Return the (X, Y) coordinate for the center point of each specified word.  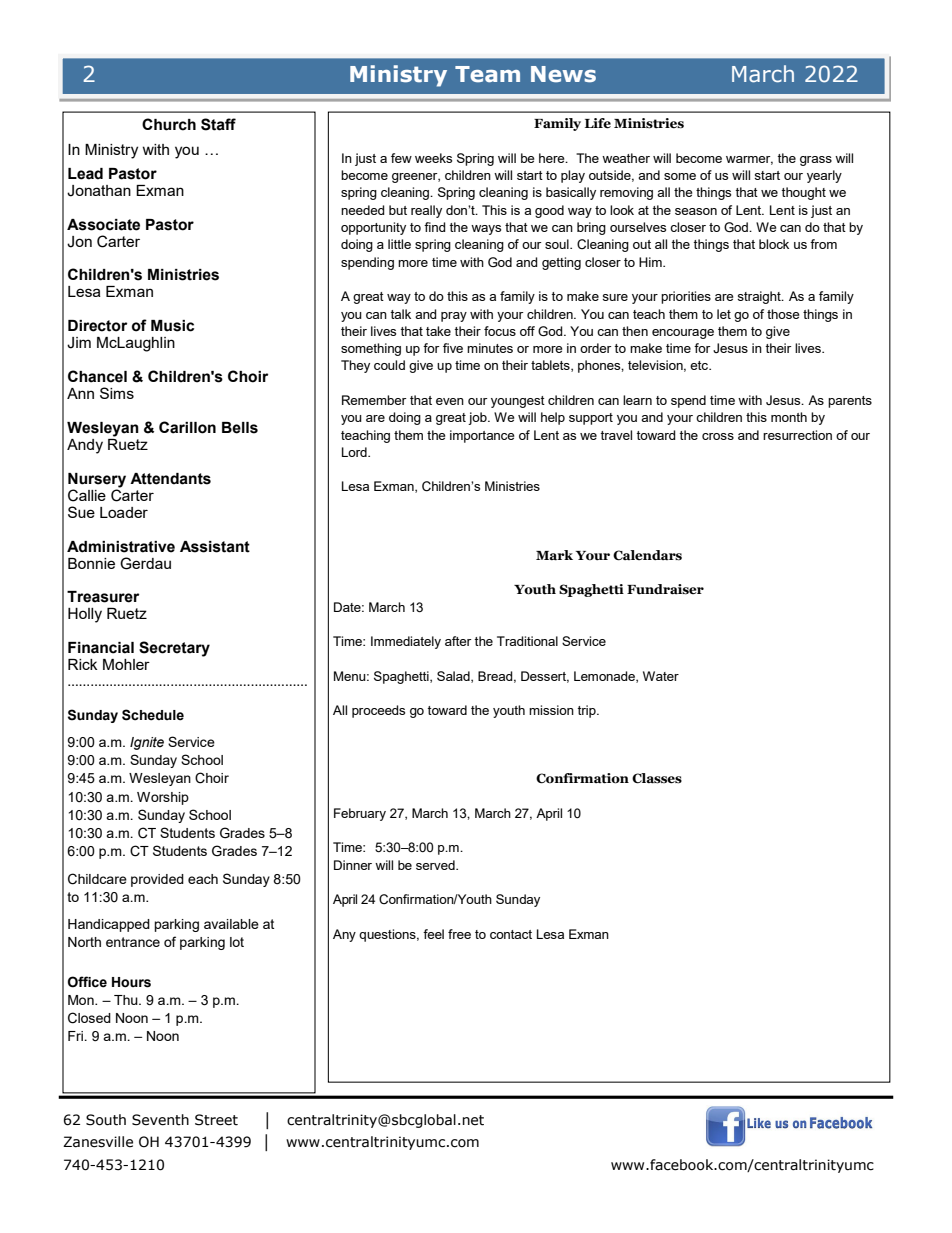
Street (216, 1120)
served (436, 865)
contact (511, 934)
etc (700, 365)
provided (157, 880)
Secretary (174, 649)
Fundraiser (665, 589)
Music (172, 326)
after (458, 641)
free (459, 934)
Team (487, 74)
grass (816, 161)
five (453, 348)
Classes (657, 778)
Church (169, 124)
